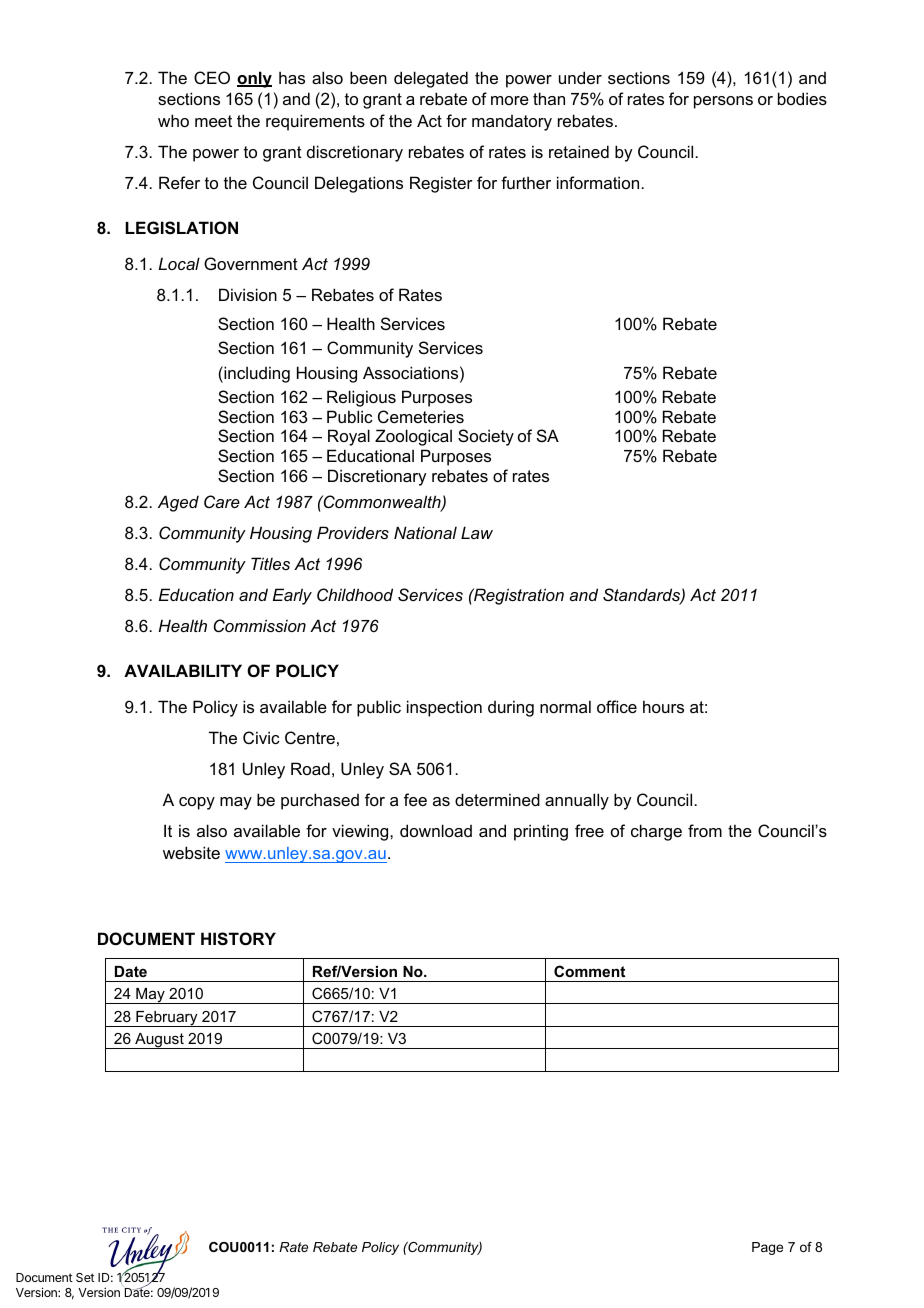 This page has height=1308, width=924. Describe the element at coordinates (178, 503) in the page. I see `Aged` at that location.
